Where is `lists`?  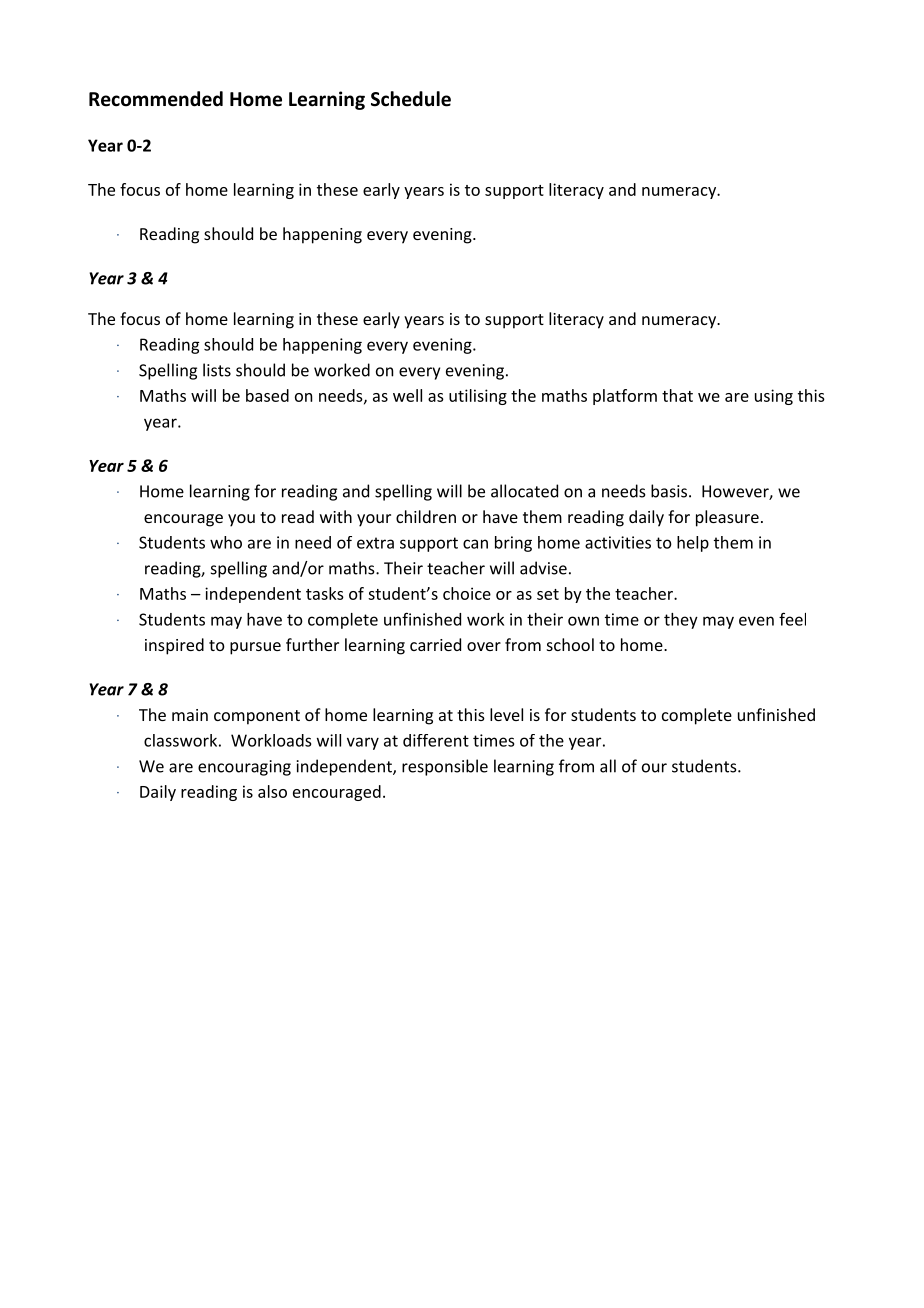 lists is located at coordinates (217, 370).
